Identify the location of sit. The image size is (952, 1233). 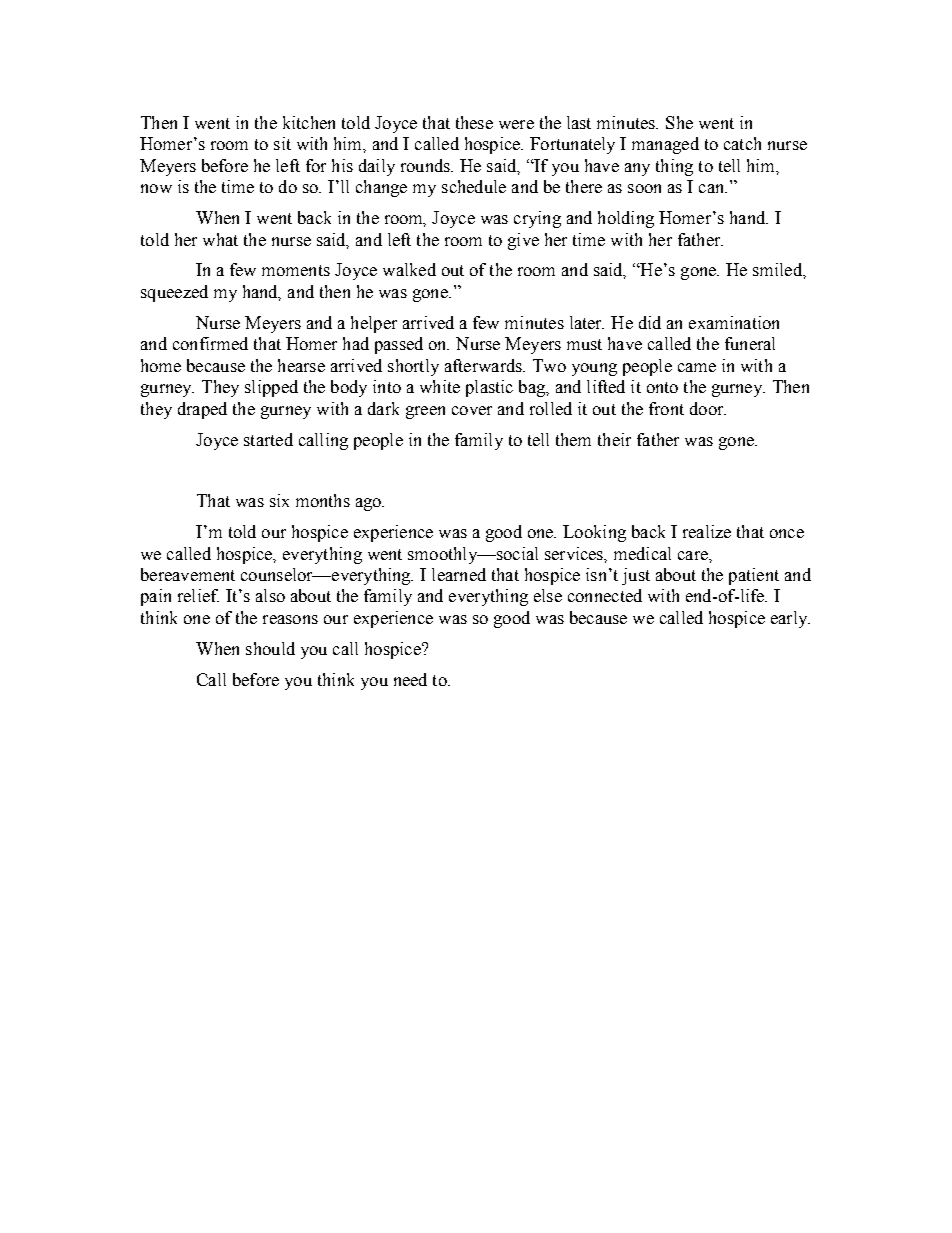
(282, 143).
